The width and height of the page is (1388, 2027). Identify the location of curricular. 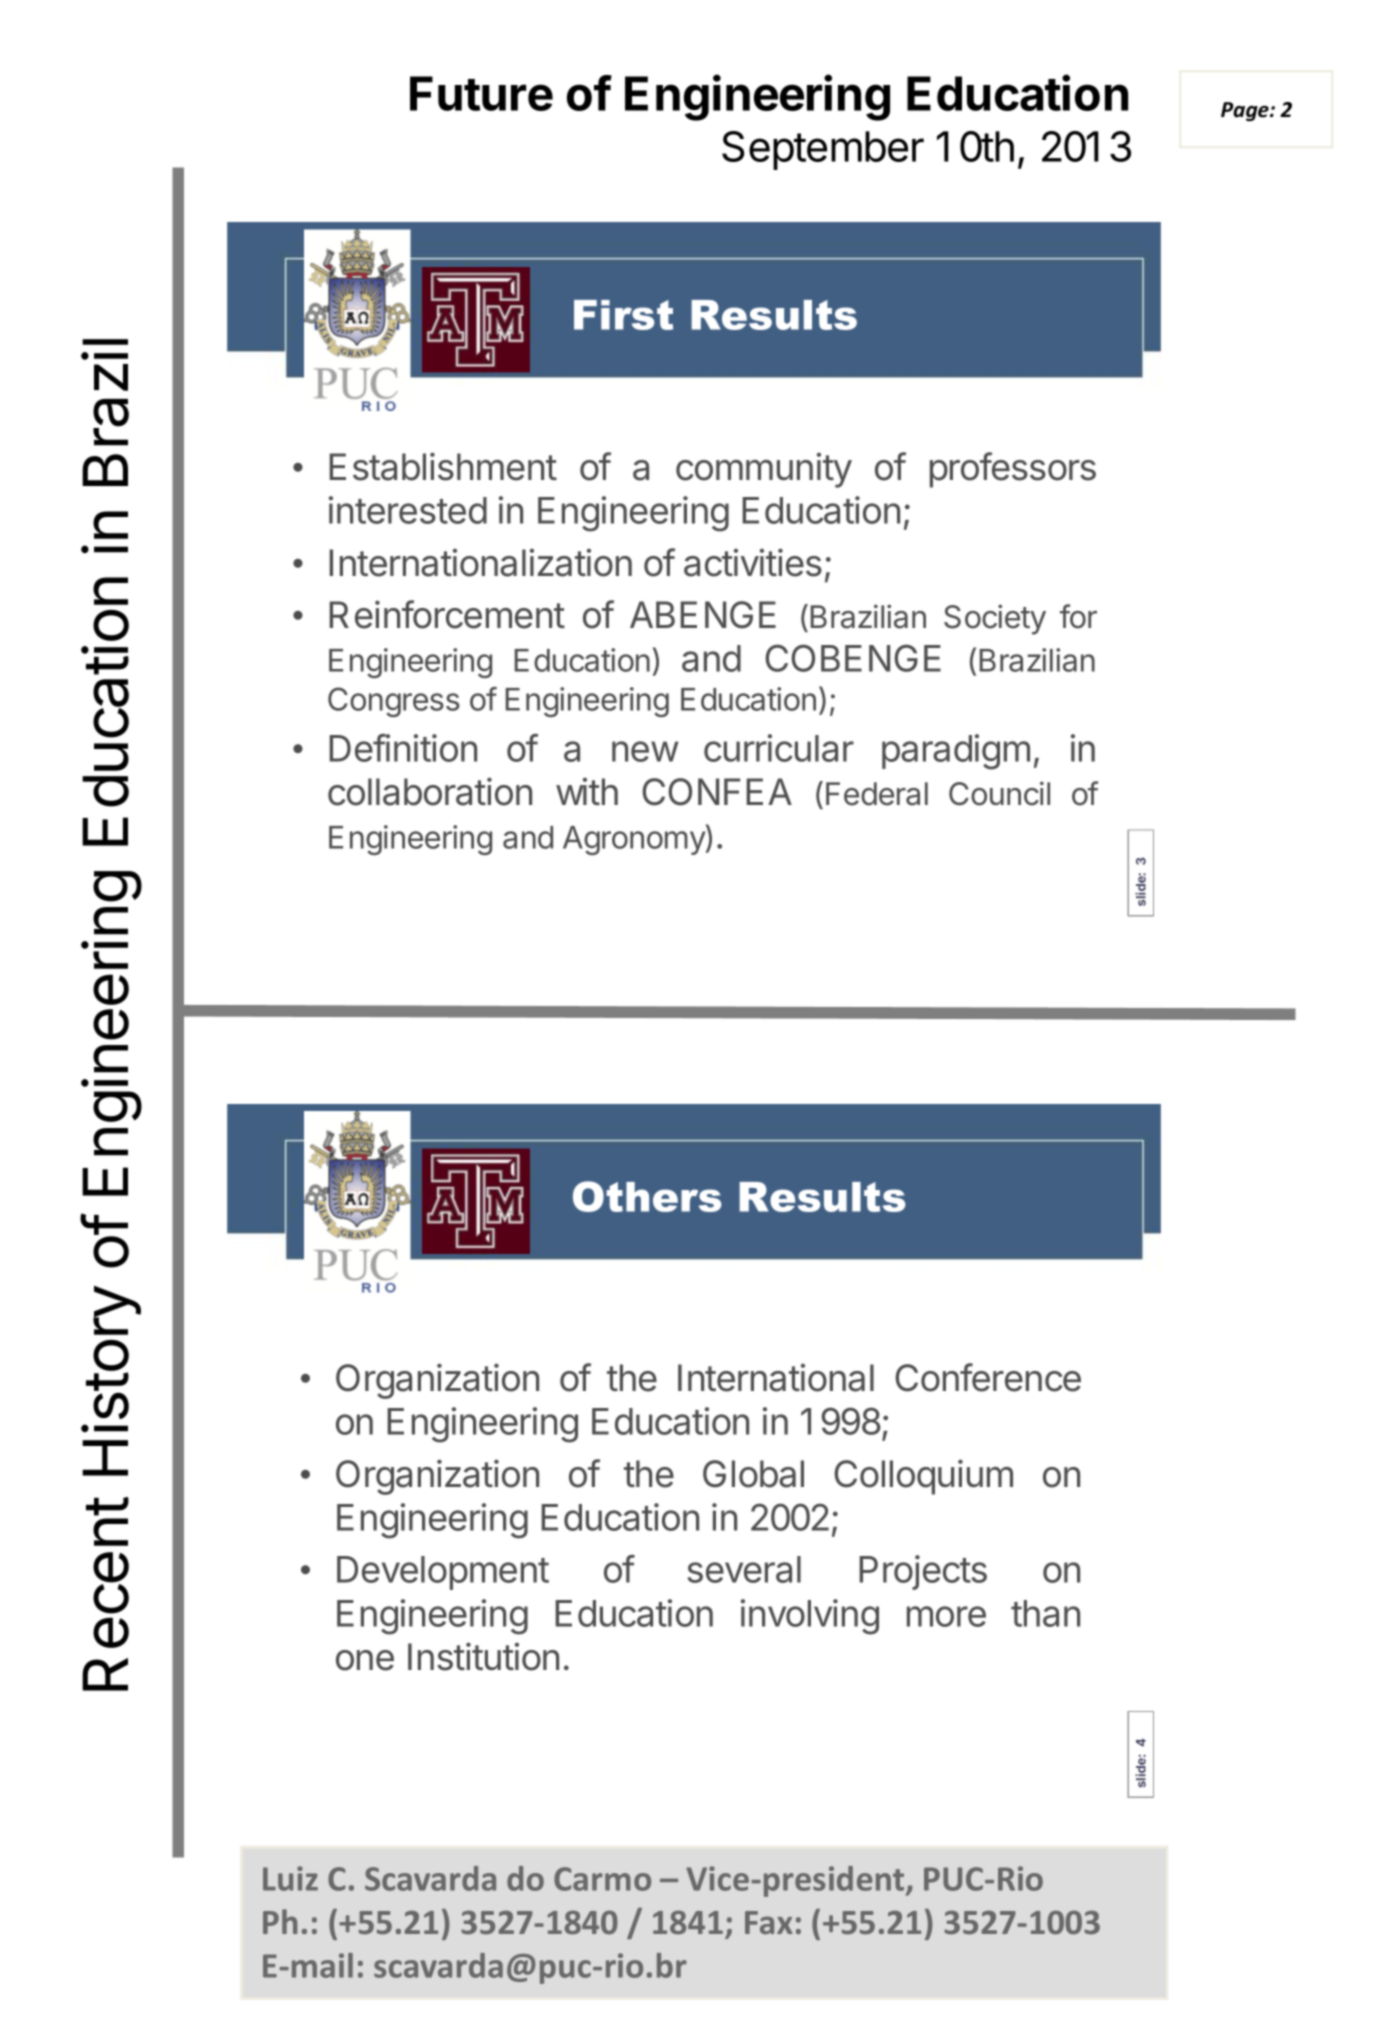
(779, 748).
